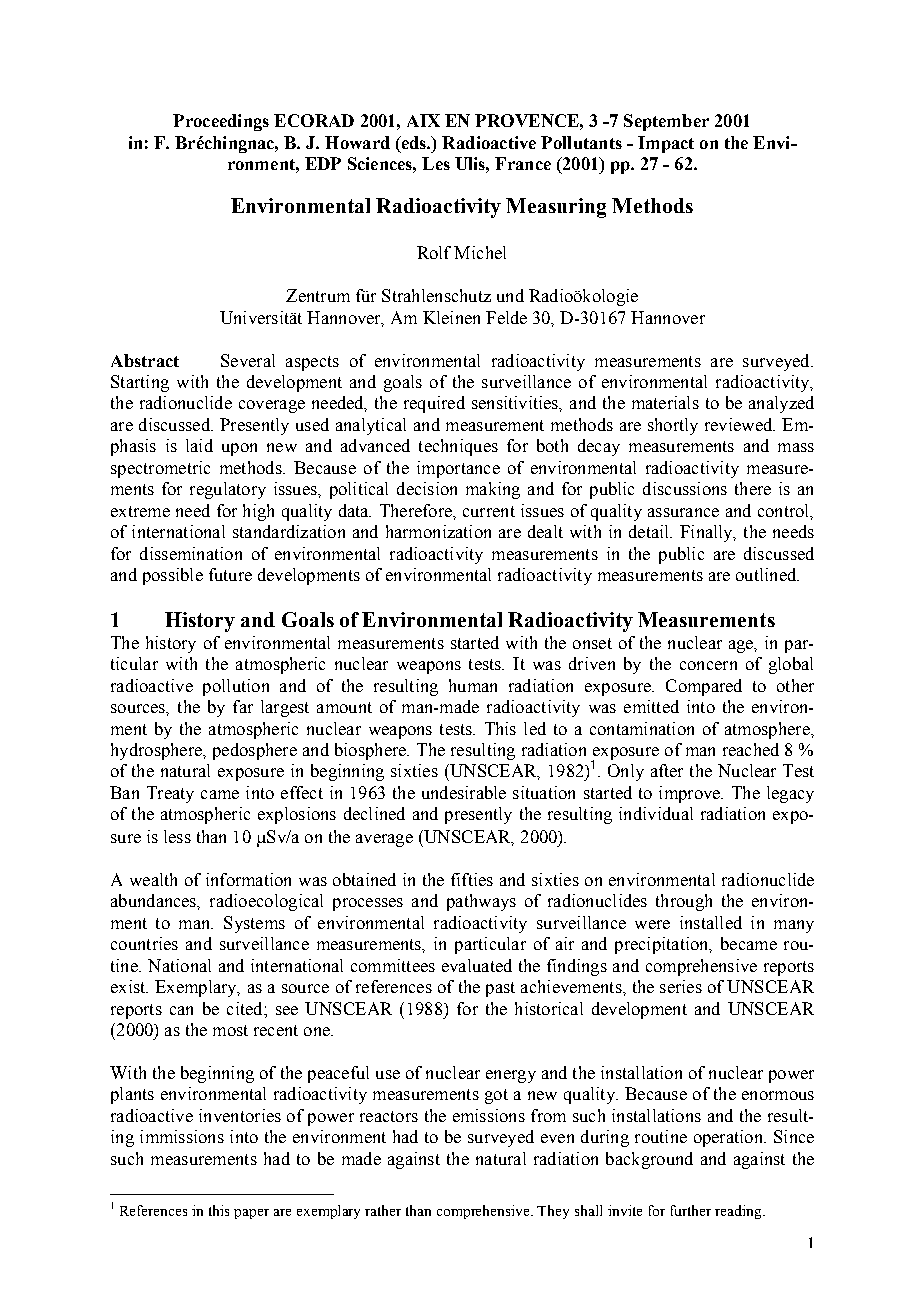 This page has width=924, height=1308. I want to click on undesirable, so click(464, 792).
